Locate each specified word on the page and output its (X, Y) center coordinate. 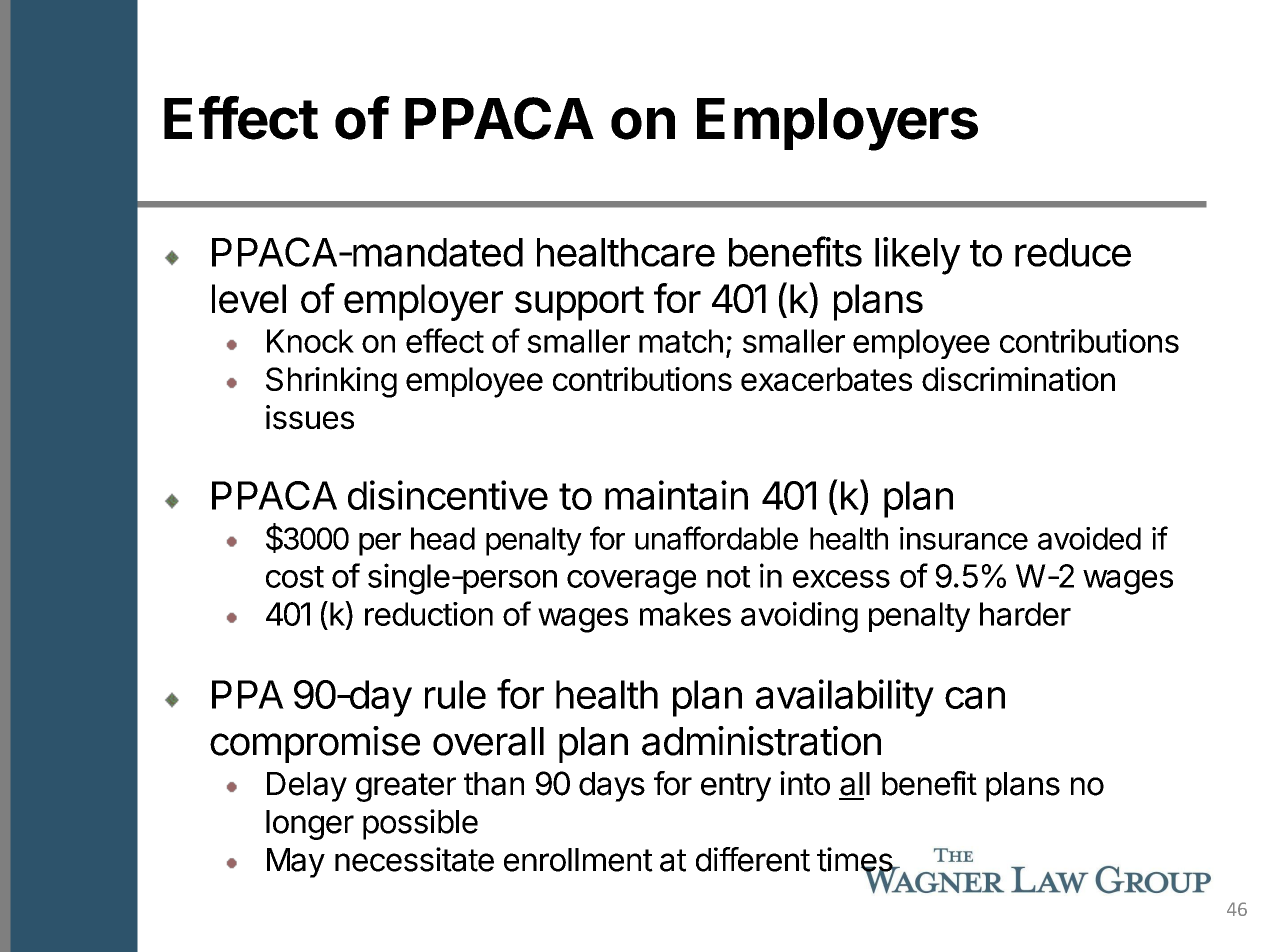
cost (295, 577)
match (681, 341)
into (805, 783)
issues (310, 417)
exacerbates (826, 379)
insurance (964, 538)
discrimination (1018, 379)
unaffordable (716, 538)
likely (918, 256)
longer (310, 825)
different (753, 859)
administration (761, 741)
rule (455, 694)
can (975, 698)
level (249, 298)
